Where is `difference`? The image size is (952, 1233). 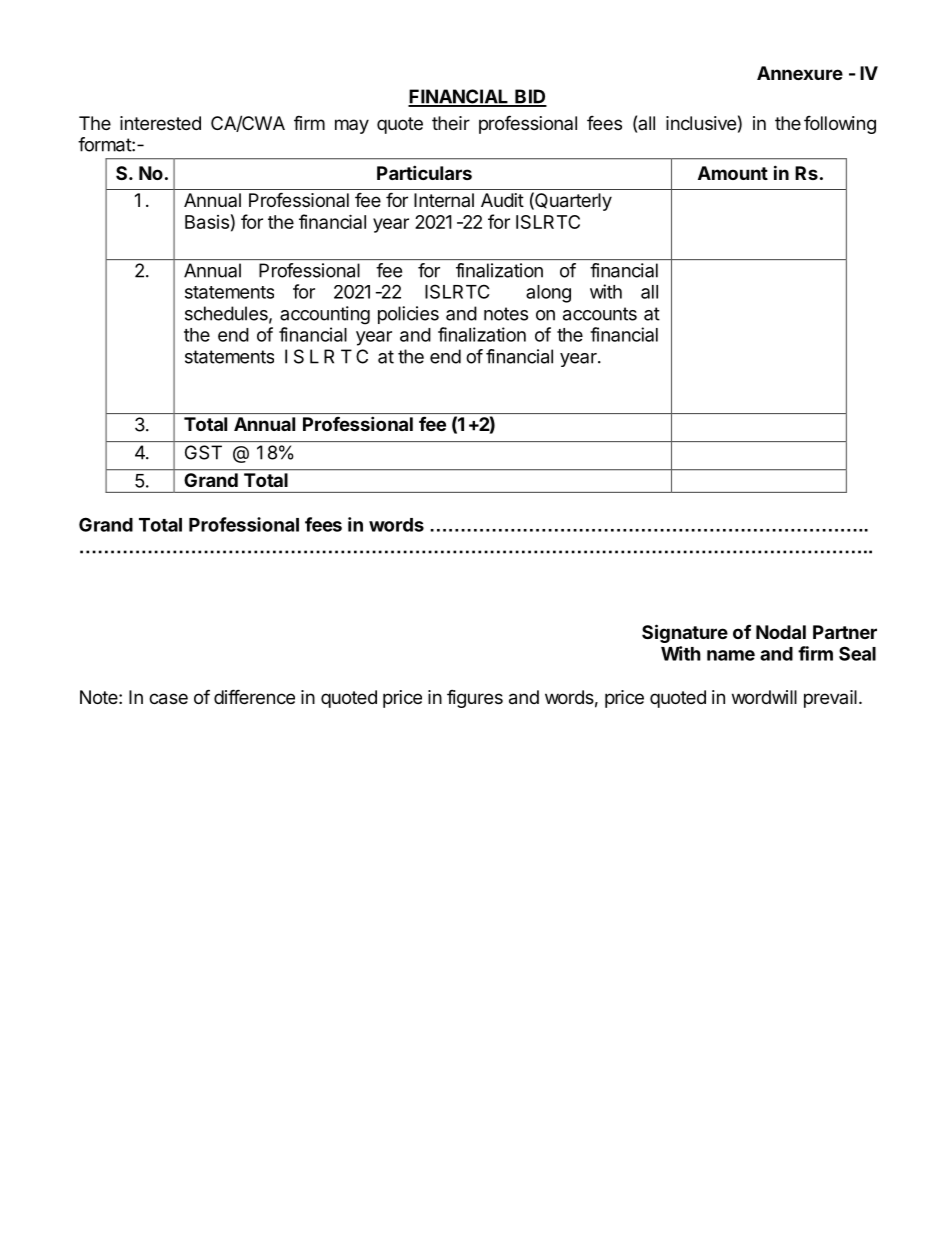 difference is located at coordinates (254, 696).
